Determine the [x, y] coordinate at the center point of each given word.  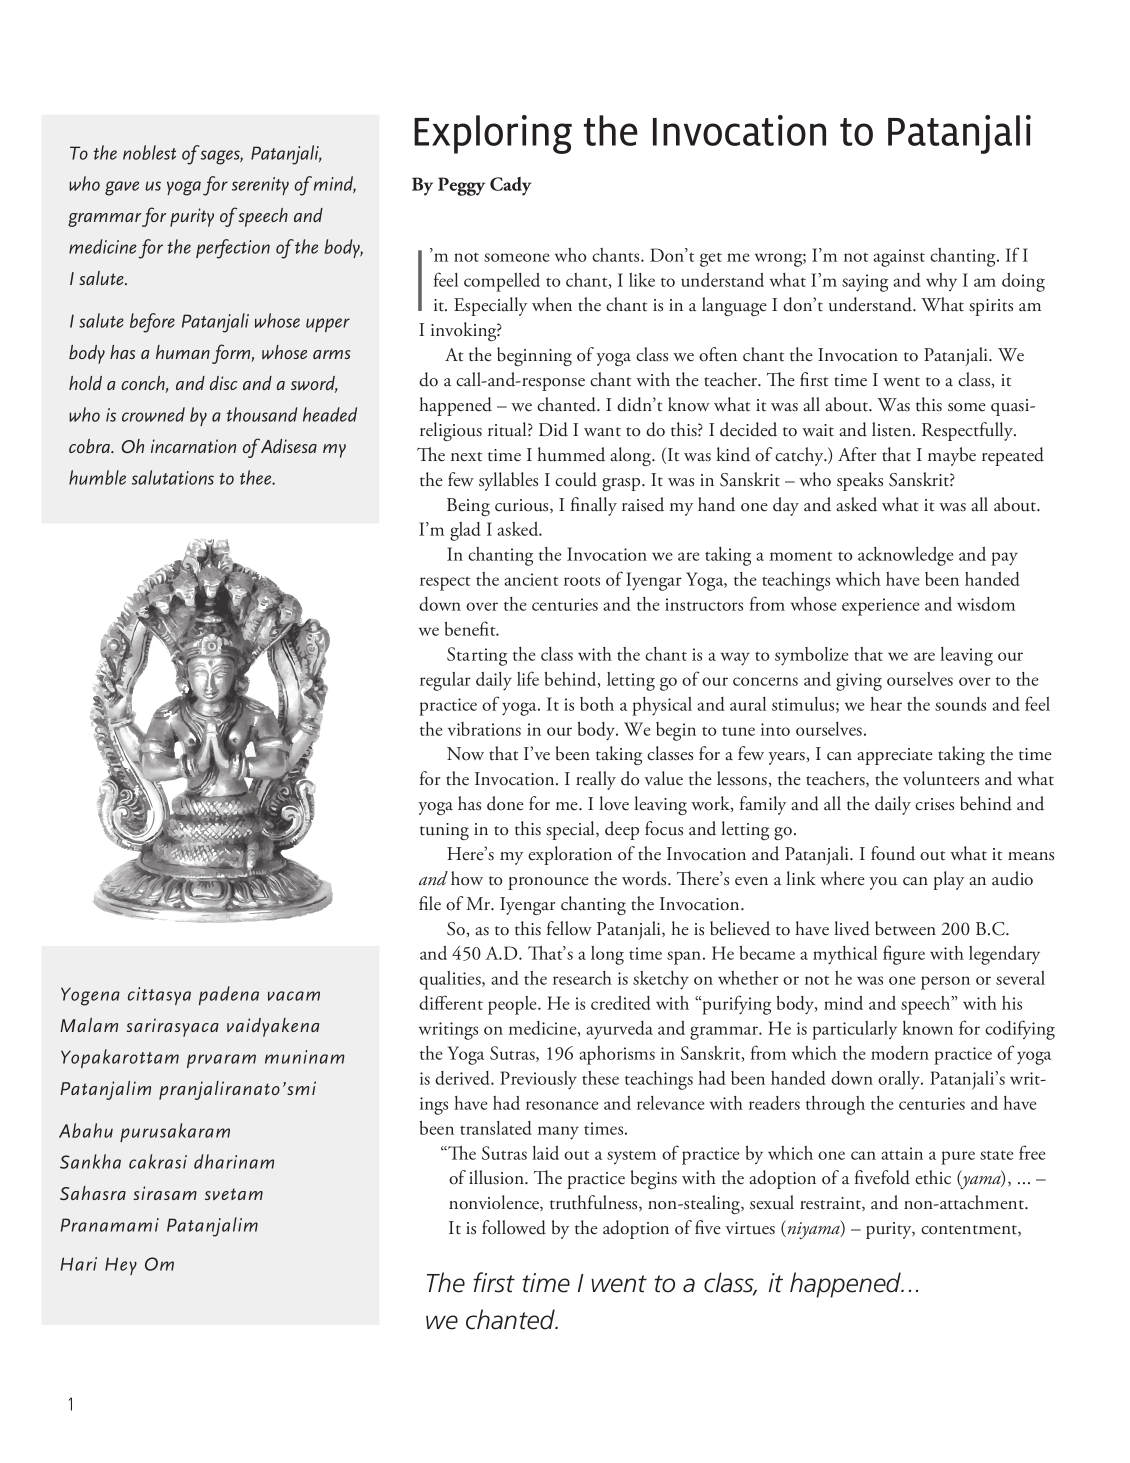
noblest [149, 152]
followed [514, 1227]
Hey [121, 1266]
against [899, 258]
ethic [933, 1177]
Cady [511, 186]
